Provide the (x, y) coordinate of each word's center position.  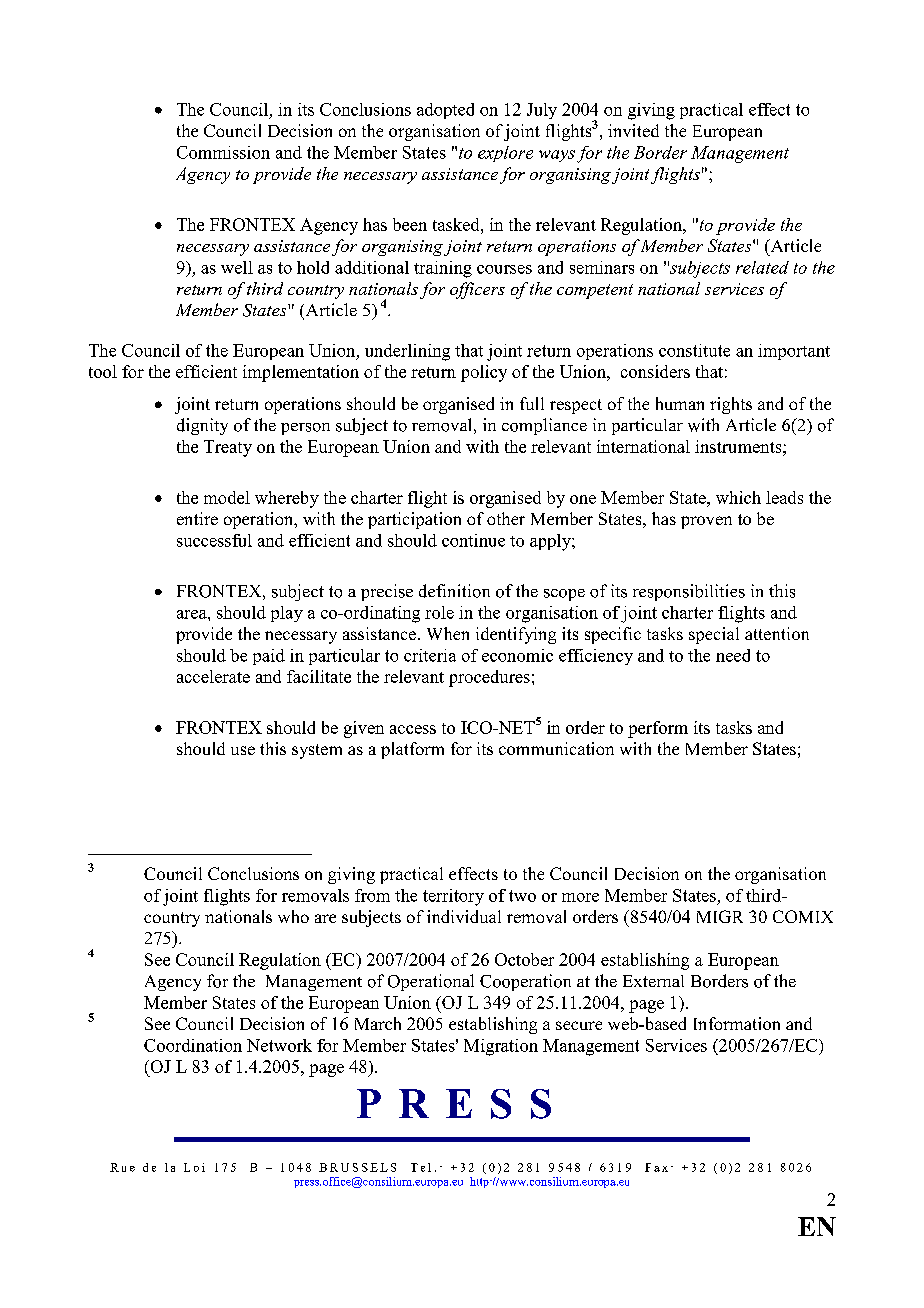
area (193, 614)
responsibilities (689, 592)
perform (658, 729)
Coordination (193, 1045)
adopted (445, 111)
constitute (694, 350)
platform (412, 750)
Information (737, 1023)
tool (103, 371)
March (378, 1023)
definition (454, 591)
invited (633, 130)
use (243, 750)
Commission (223, 152)
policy (484, 373)
